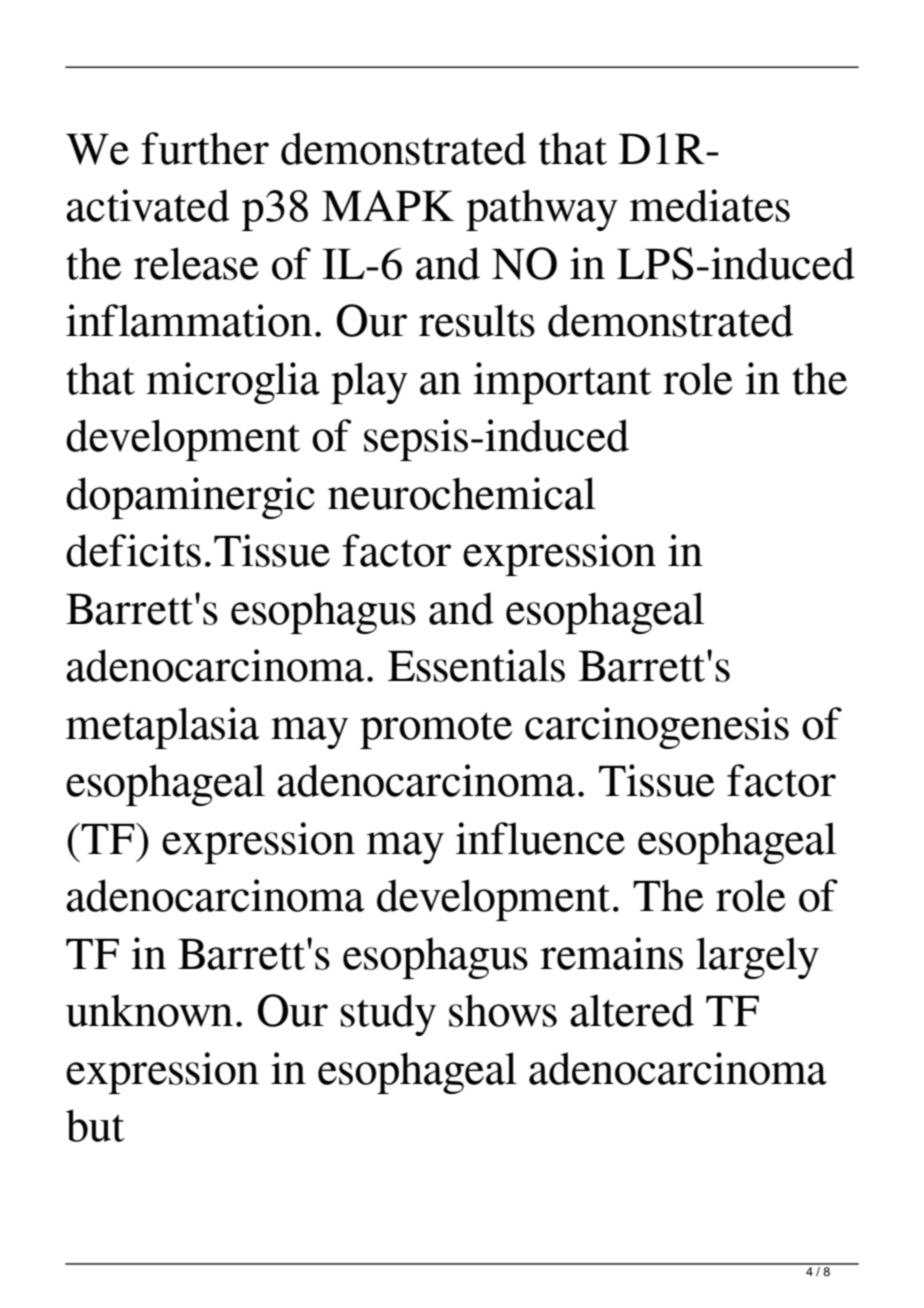 This screenshot has height=1308, width=924. I want to click on study, so click(388, 1015).
